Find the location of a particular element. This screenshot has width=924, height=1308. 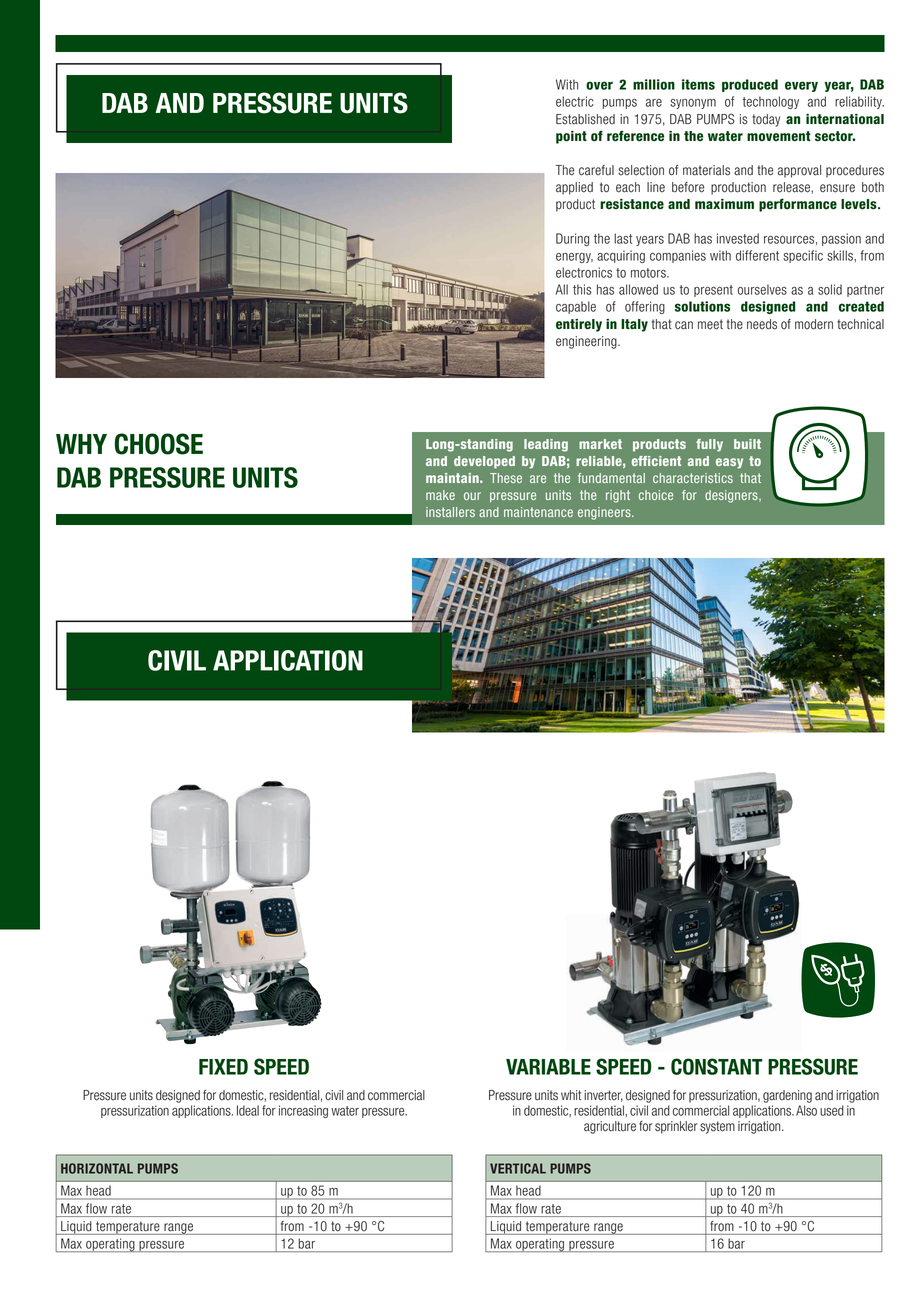

CONSTANT is located at coordinates (717, 1066).
